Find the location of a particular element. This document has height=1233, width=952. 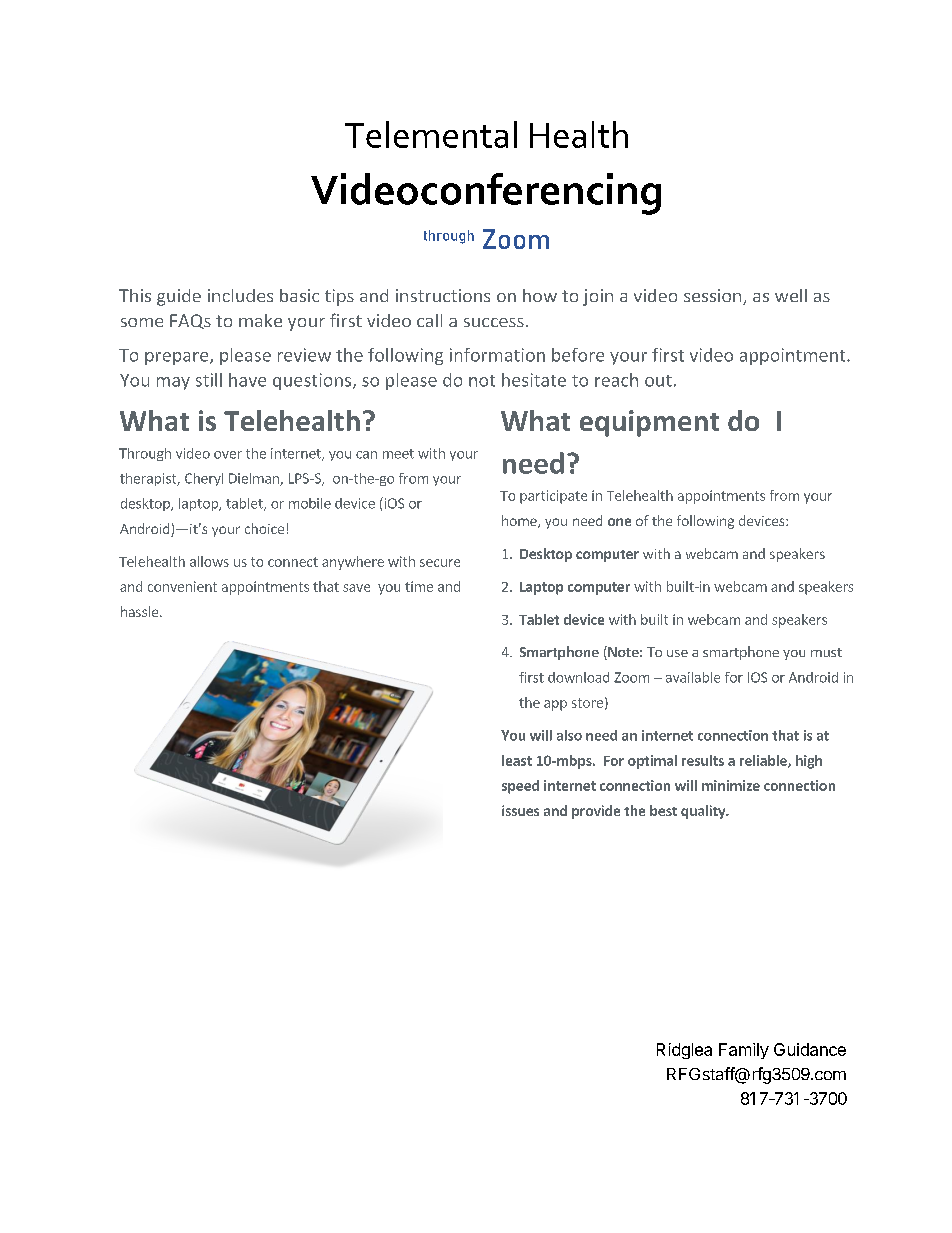

quality is located at coordinates (704, 812).
